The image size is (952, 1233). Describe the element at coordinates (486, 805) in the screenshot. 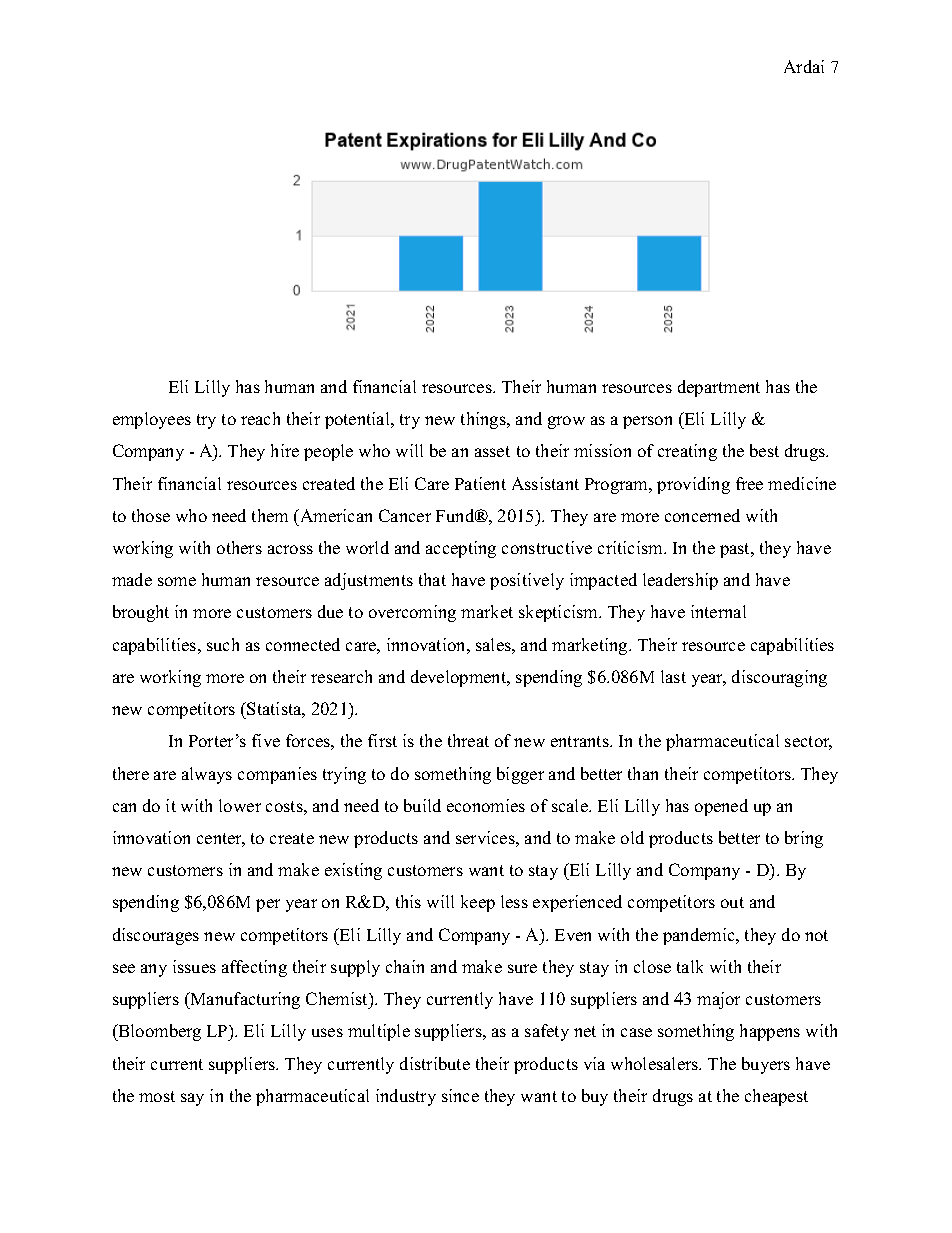

I see `economies` at that location.
